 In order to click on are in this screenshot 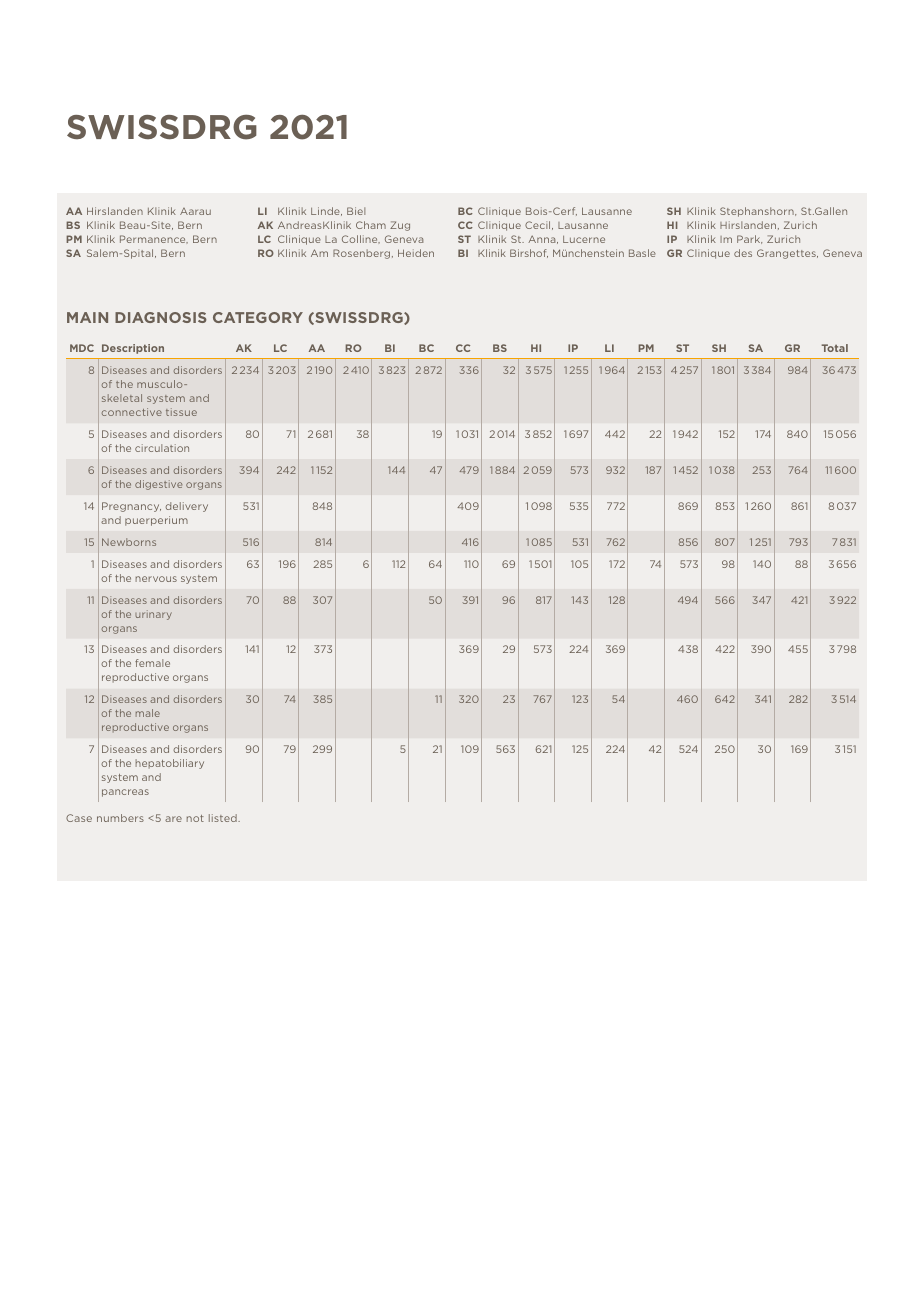, I will do `click(173, 819)`.
